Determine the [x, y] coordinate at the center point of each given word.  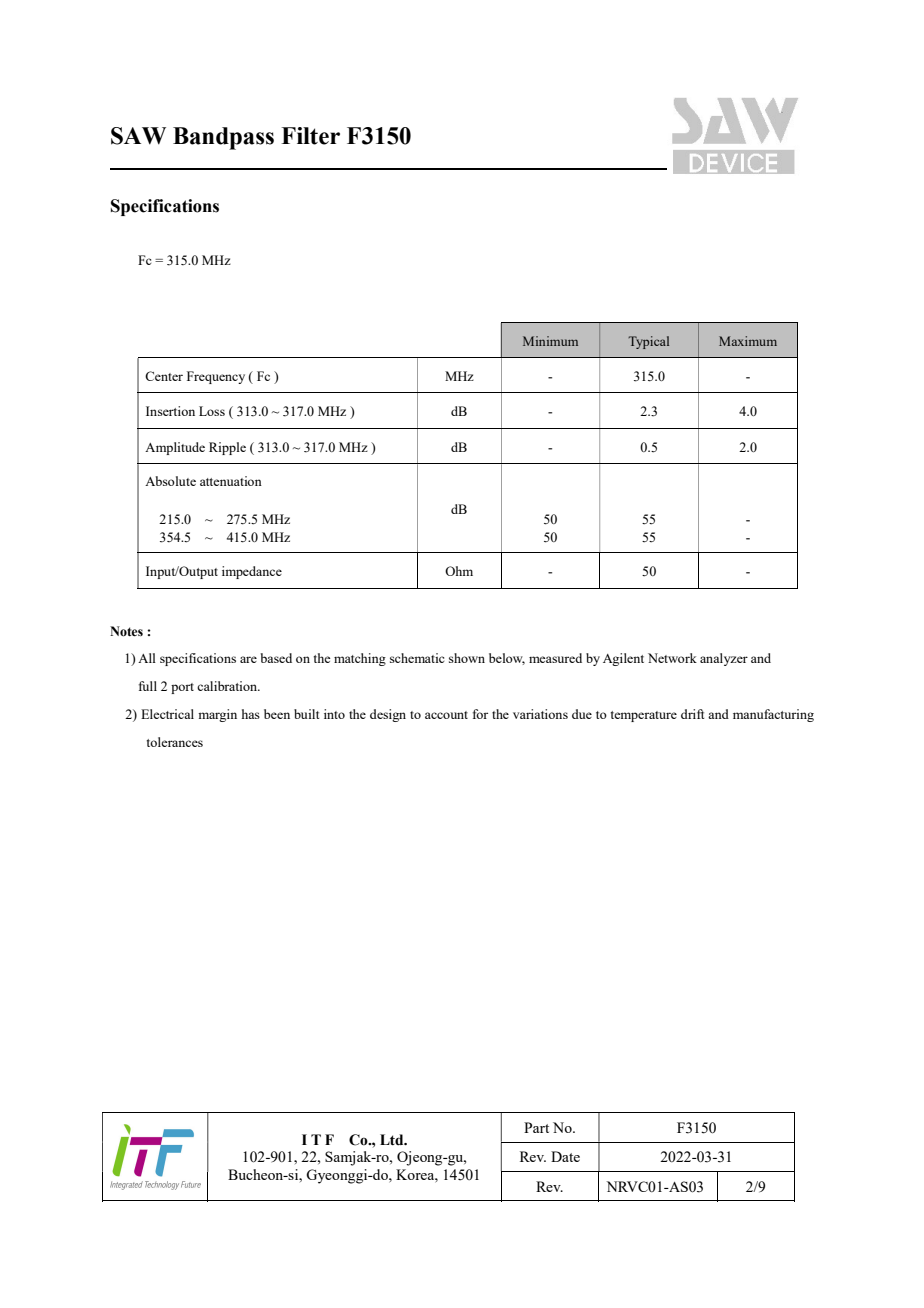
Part [536, 1127]
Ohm [459, 571]
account [446, 715]
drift [692, 714]
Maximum [748, 341]
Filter [310, 136]
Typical [648, 342]
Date [565, 1156]
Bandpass [223, 138]
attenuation [231, 481]
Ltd [393, 1140]
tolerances [175, 742]
